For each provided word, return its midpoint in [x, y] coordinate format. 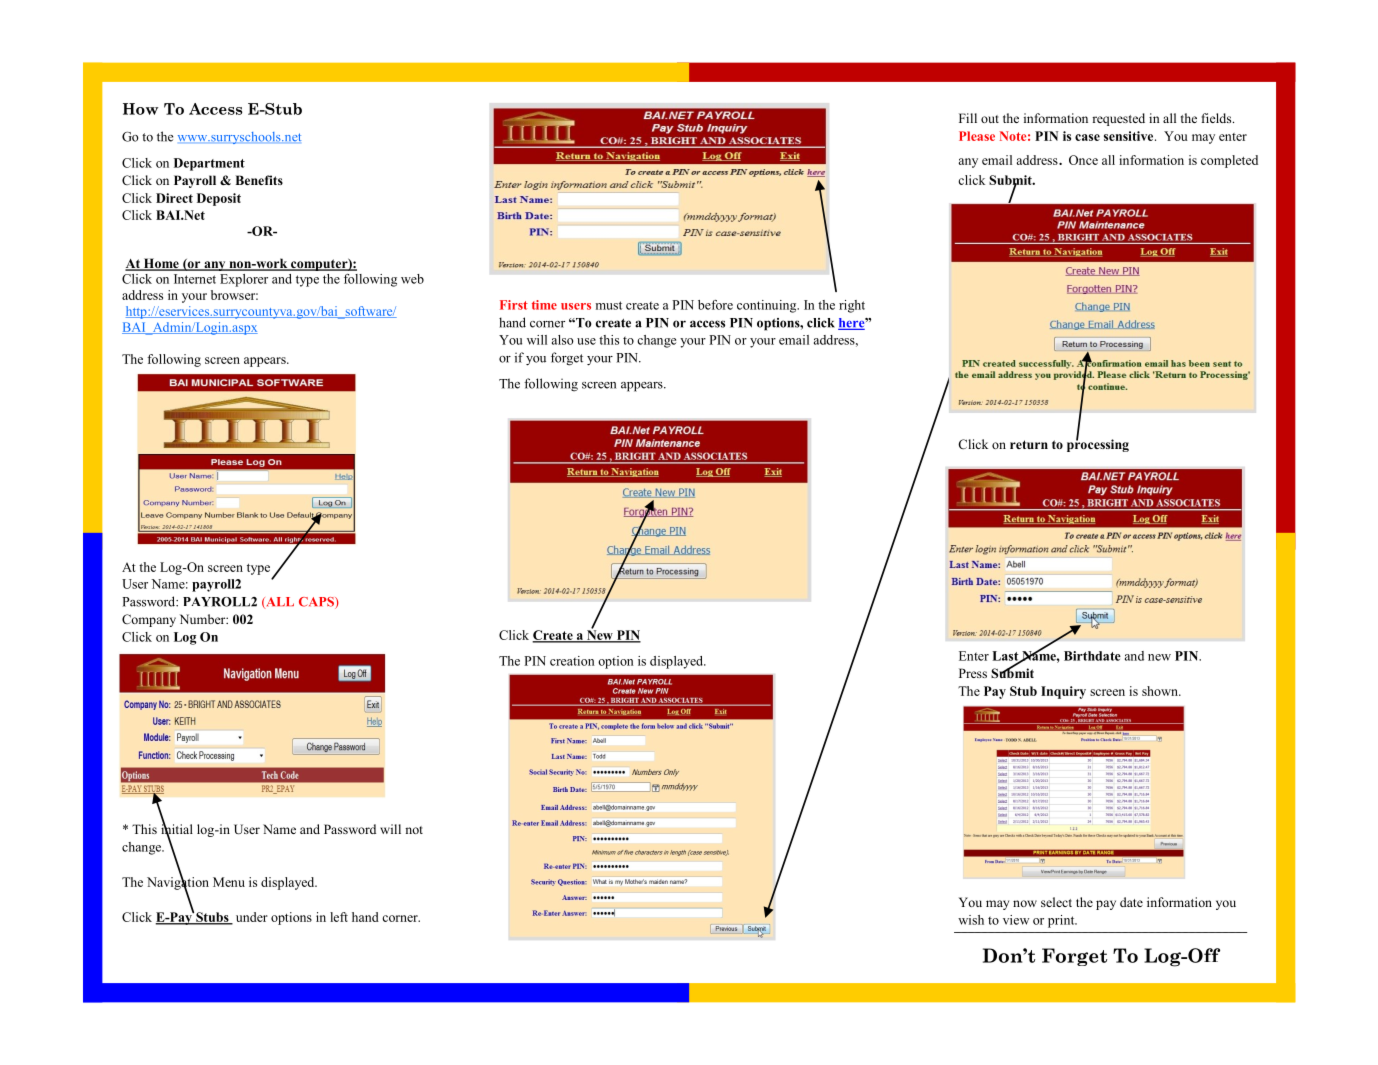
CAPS [317, 603]
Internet [195, 279]
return [1029, 444]
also [563, 340]
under [252, 917]
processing [1098, 444]
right [852, 306]
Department [209, 164]
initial [177, 829]
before [715, 305]
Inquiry [1063, 692]
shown [1161, 691]
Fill [968, 118]
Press [973, 673]
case [1087, 137]
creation [572, 661]
